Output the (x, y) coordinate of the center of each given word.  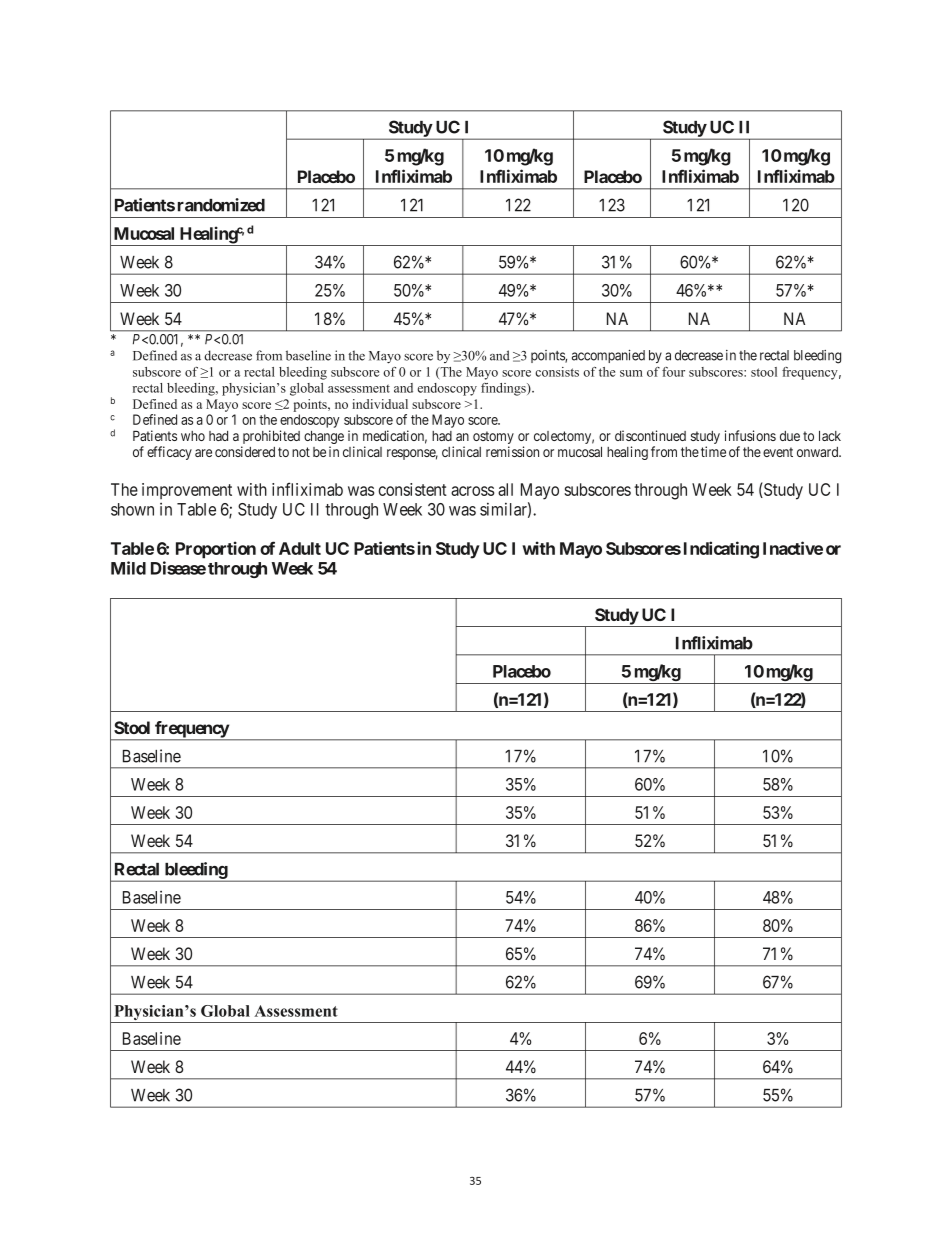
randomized (221, 205)
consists (557, 372)
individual (380, 404)
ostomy (493, 439)
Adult (300, 548)
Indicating (721, 550)
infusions (750, 435)
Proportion (216, 550)
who (193, 436)
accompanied (608, 356)
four (673, 372)
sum (631, 373)
